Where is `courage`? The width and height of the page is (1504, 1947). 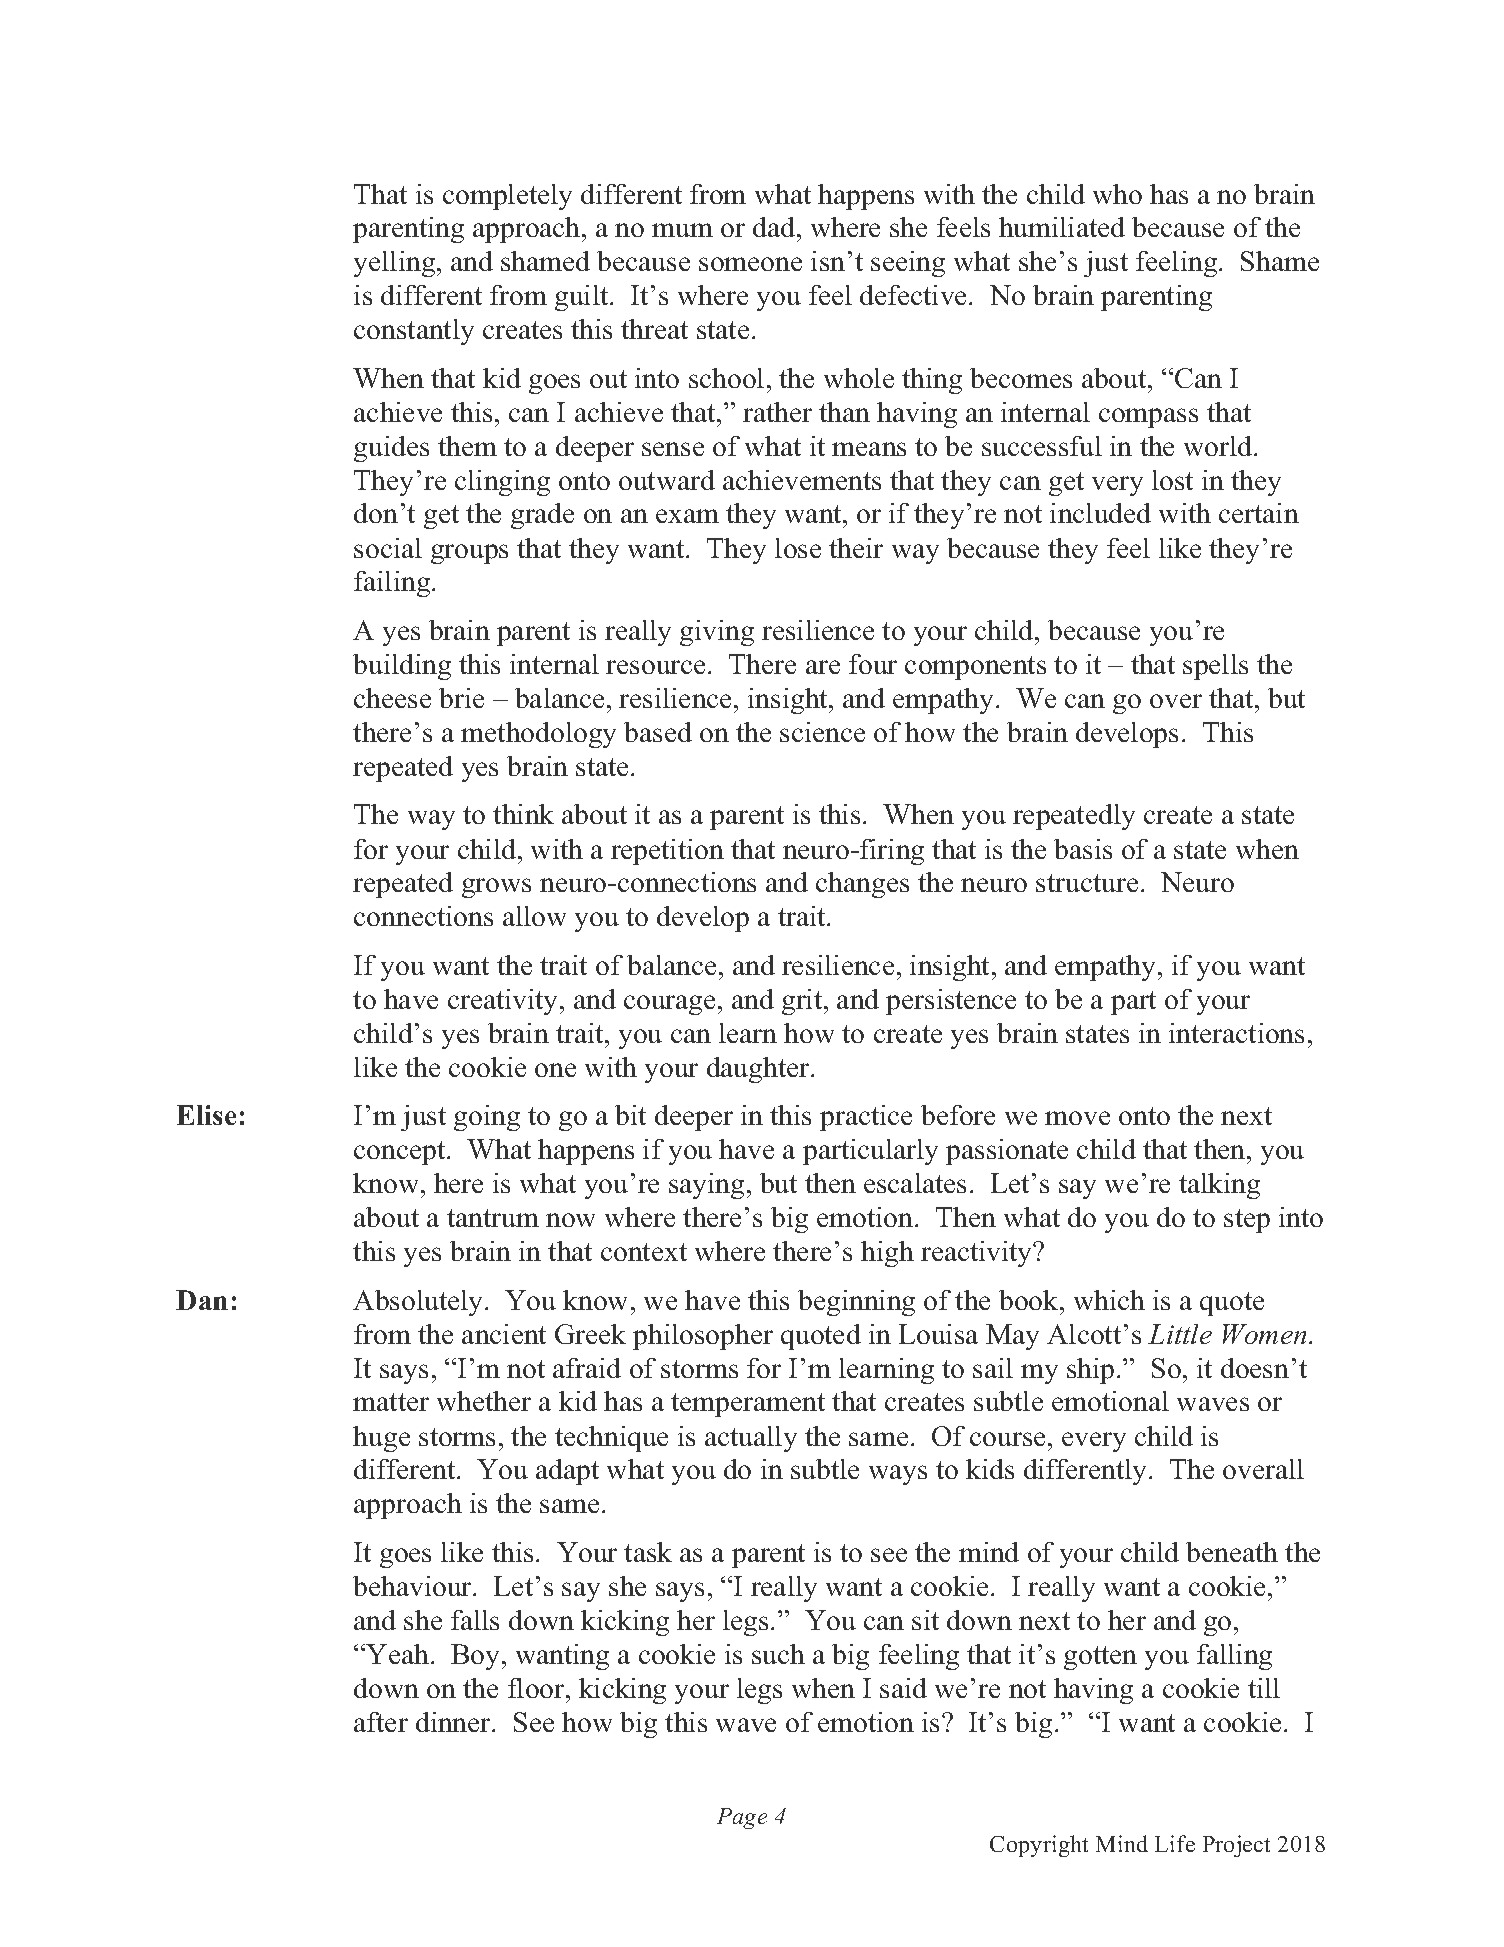
courage is located at coordinates (669, 1005).
